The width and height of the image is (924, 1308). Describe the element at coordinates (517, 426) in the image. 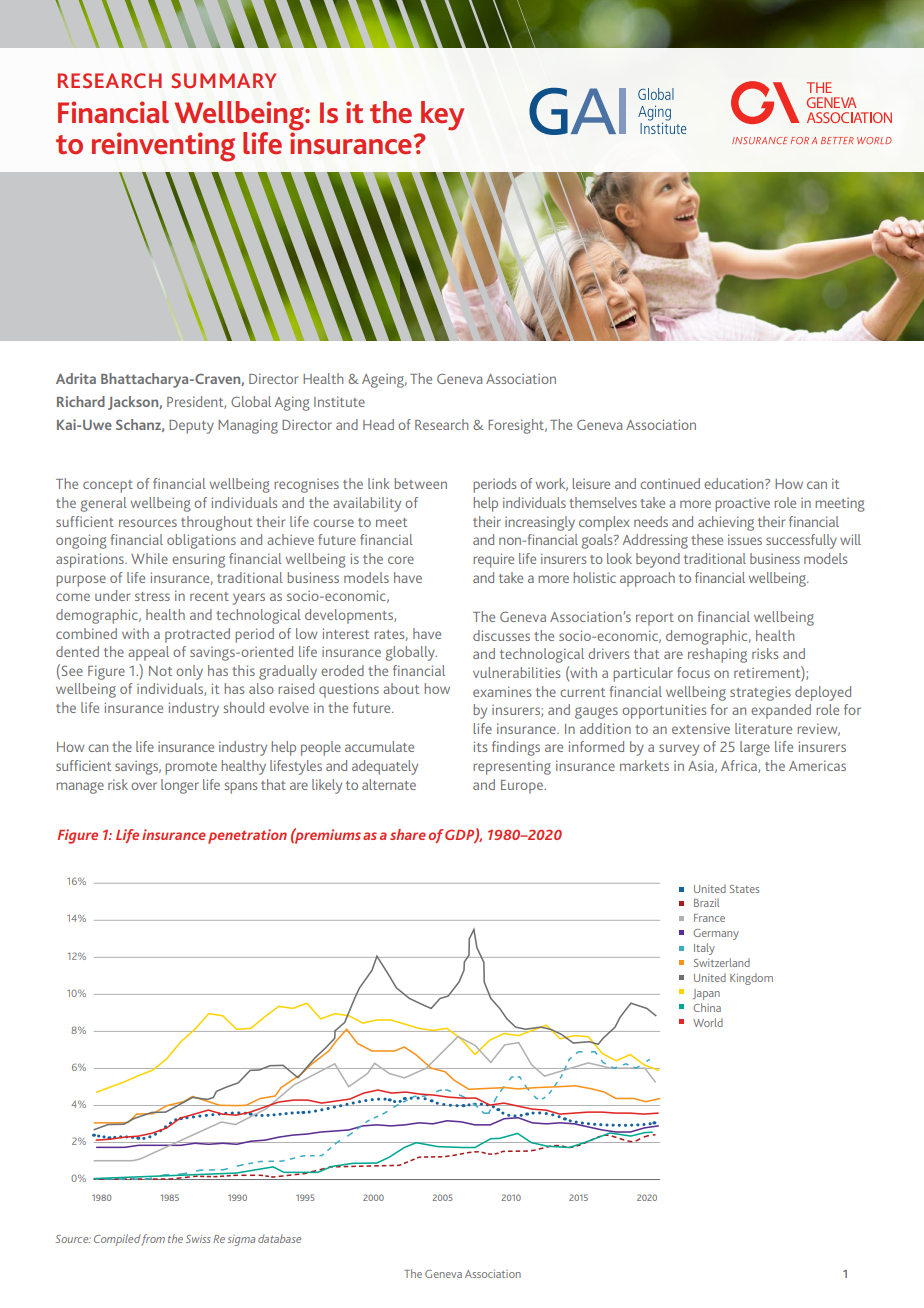

I see `Foresight` at that location.
